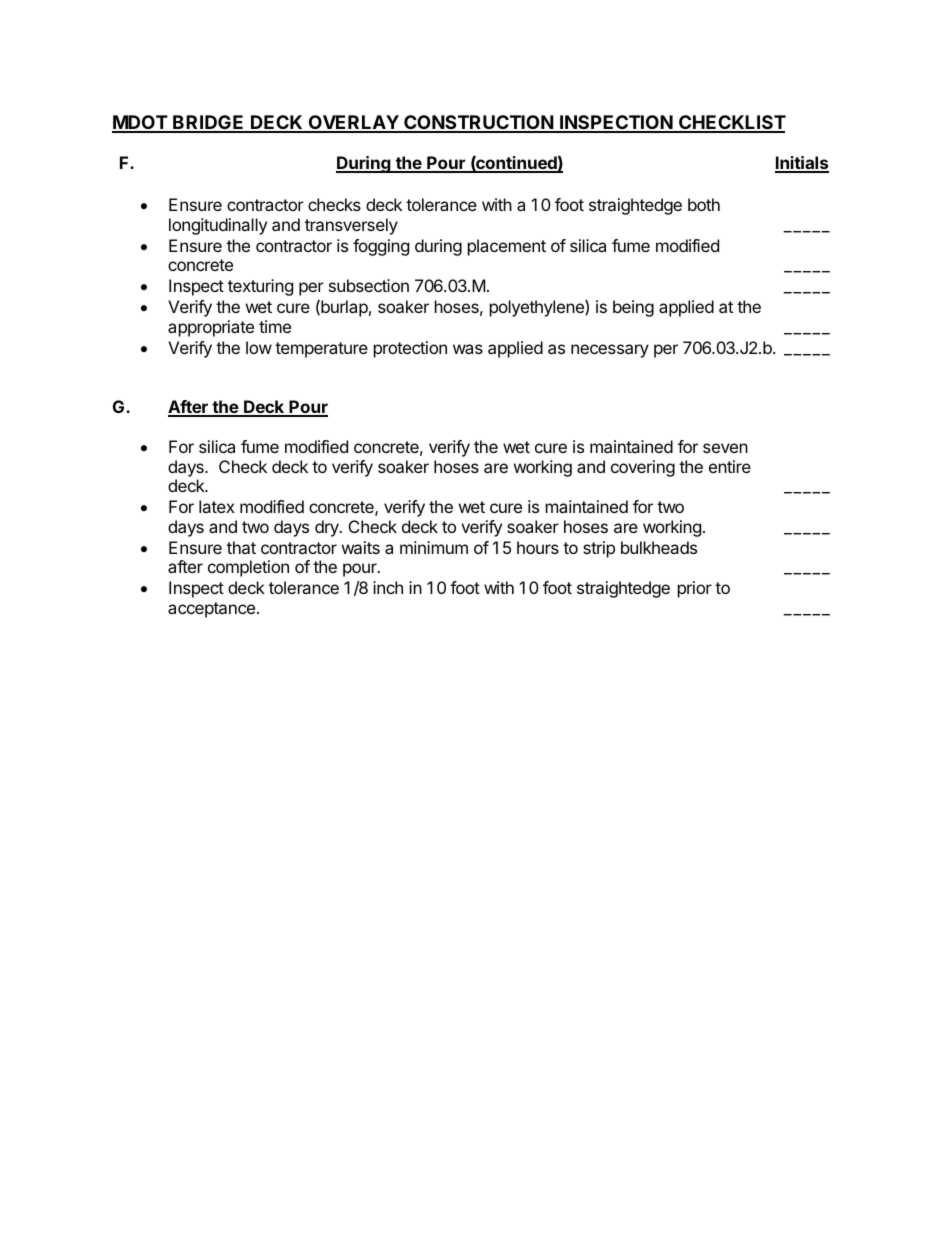 The width and height of the screenshot is (952, 1233). What do you see at coordinates (704, 204) in the screenshot?
I see `both` at bounding box center [704, 204].
